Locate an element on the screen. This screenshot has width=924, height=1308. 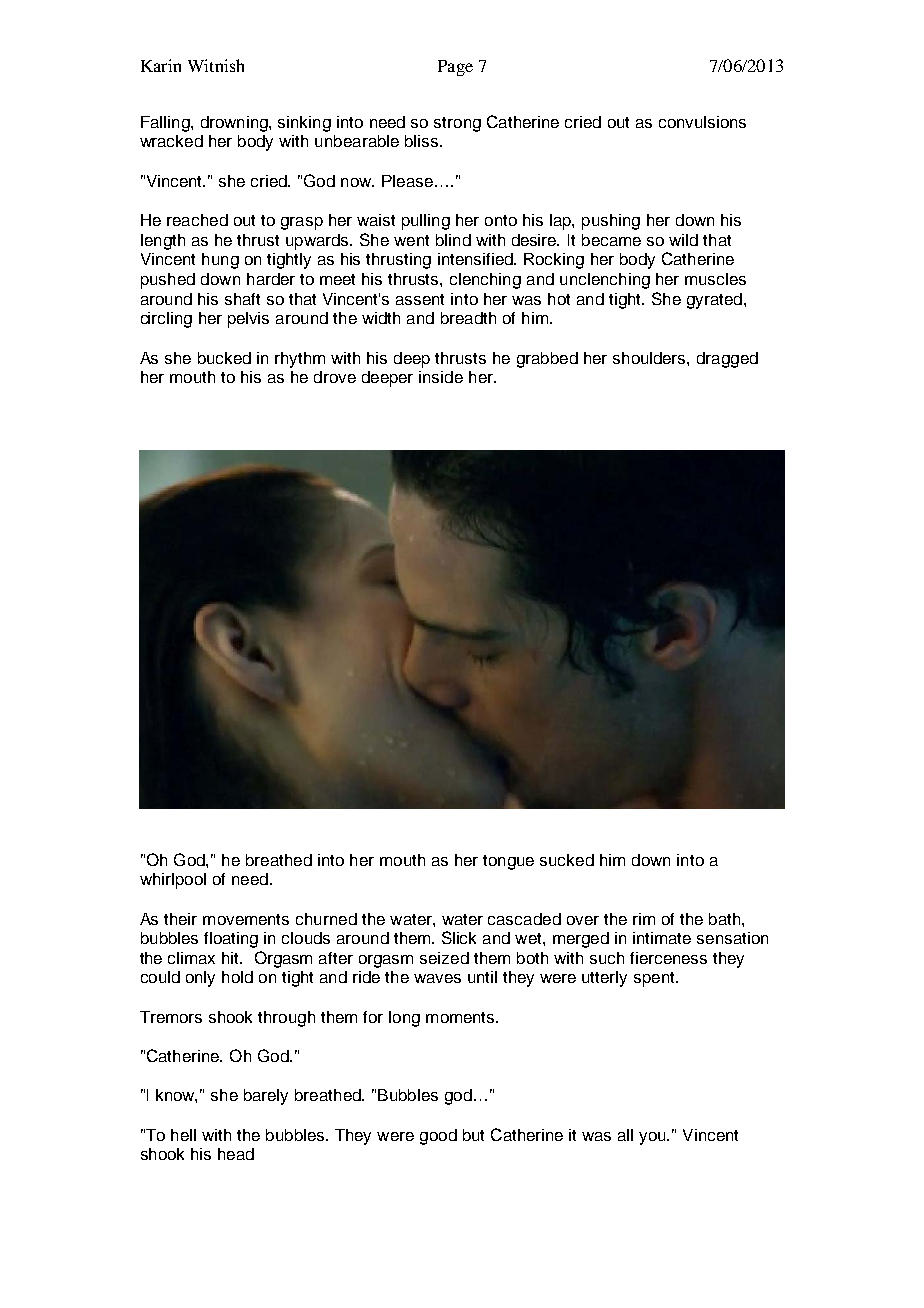
convulsions is located at coordinates (702, 122).
